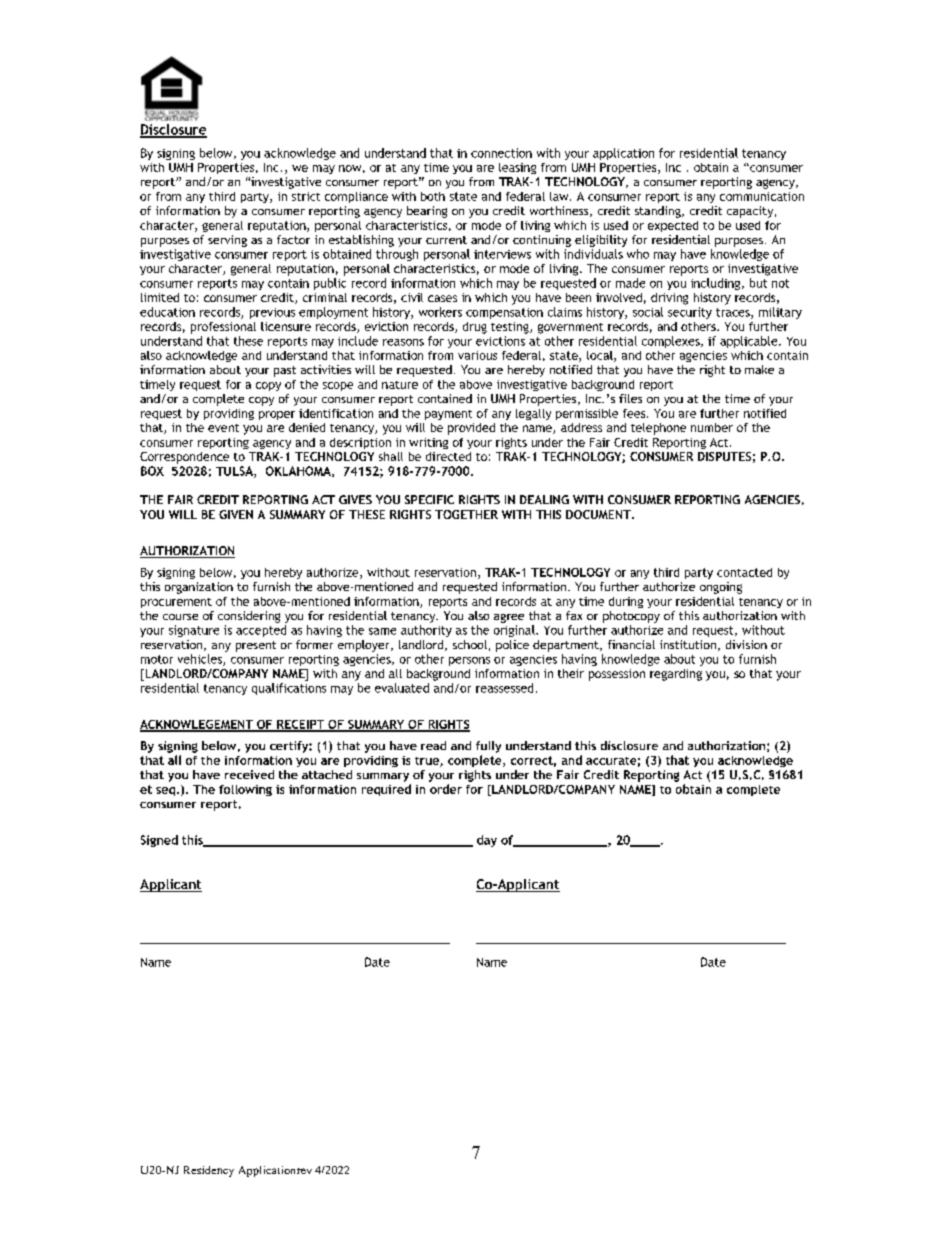 This screenshot has height=1233, width=952. I want to click on organization, so click(199, 588).
